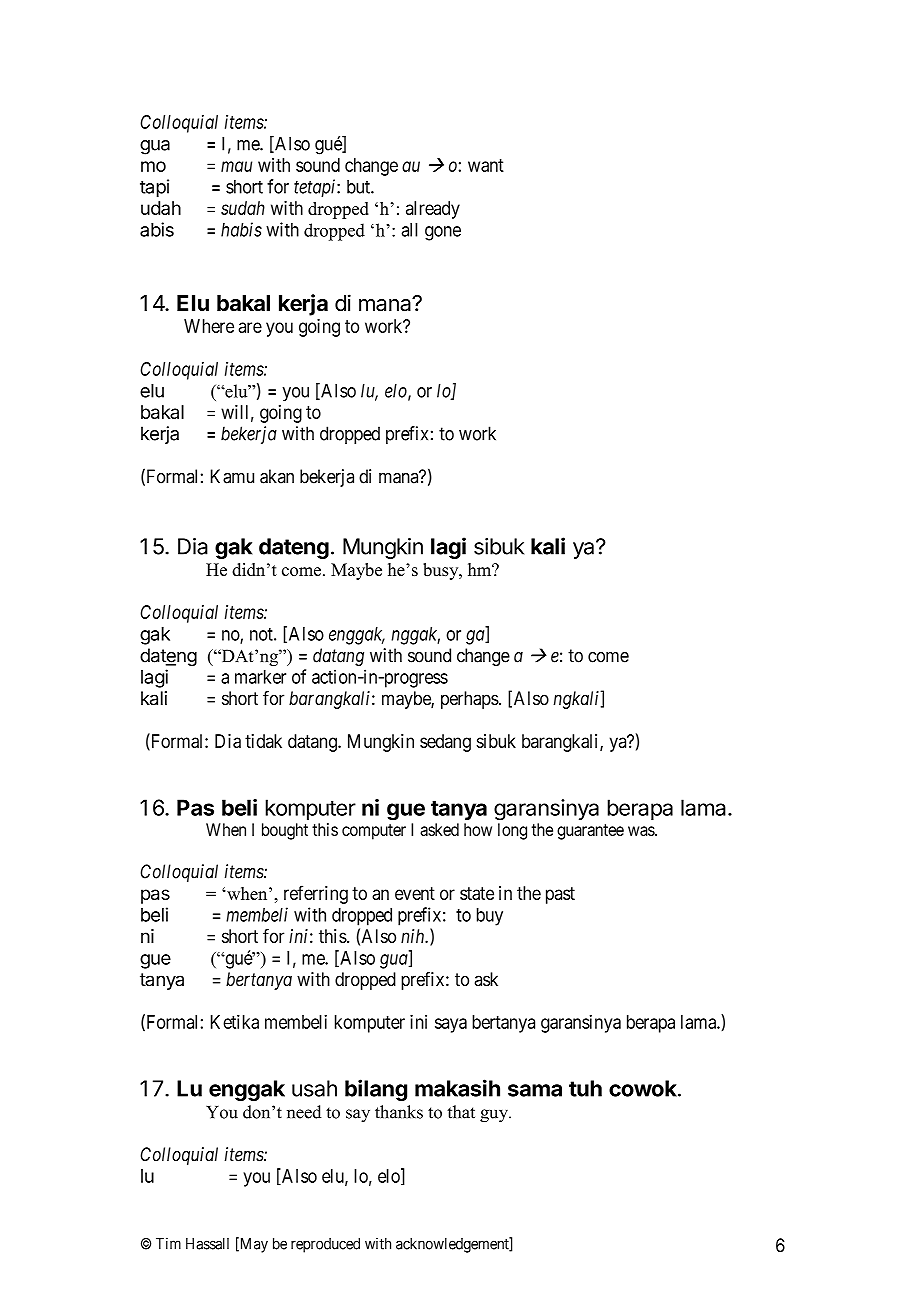 The image size is (924, 1308). Describe the element at coordinates (168, 1243) in the image. I see `Tim` at that location.
